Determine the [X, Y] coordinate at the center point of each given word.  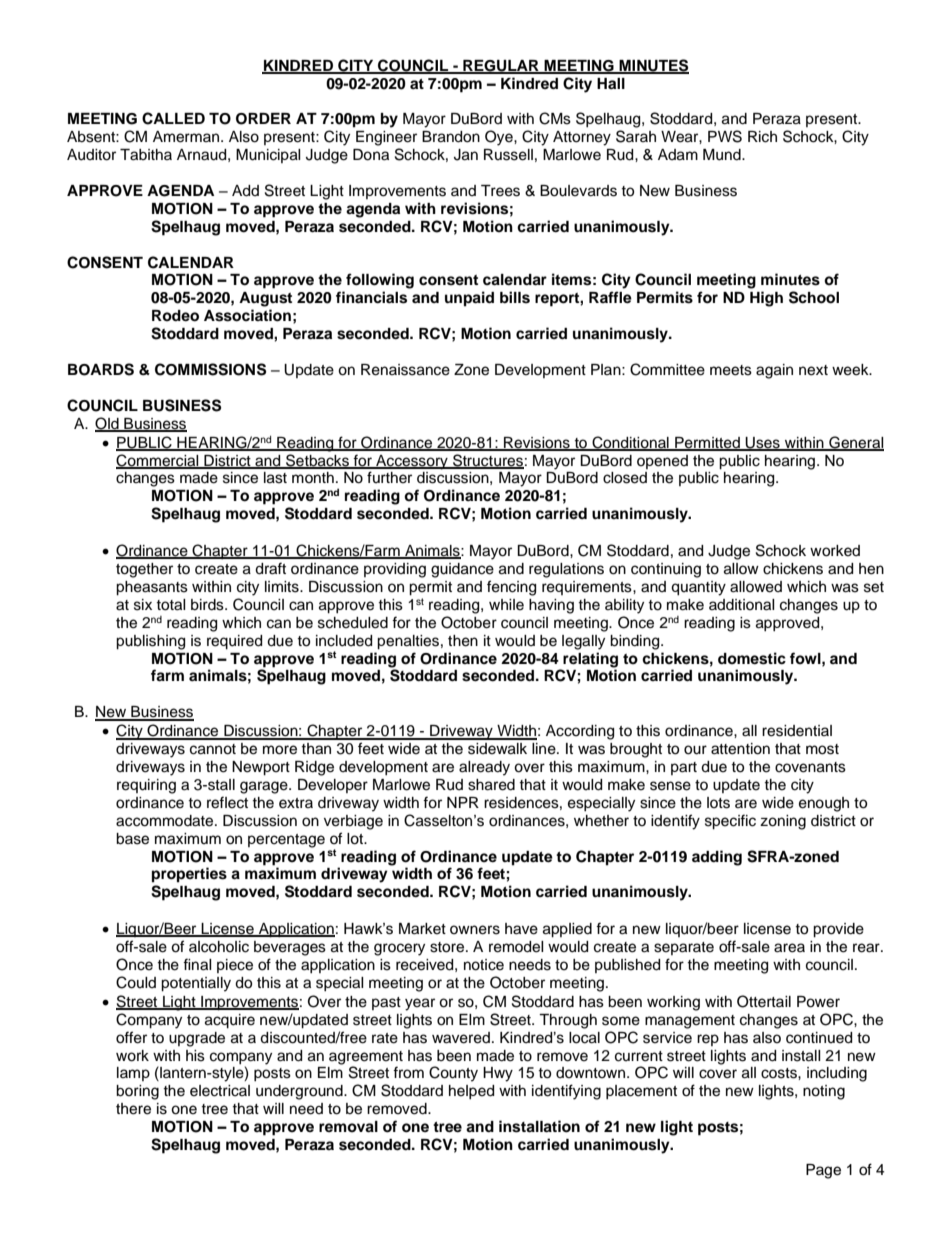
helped [471, 1092]
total [171, 605]
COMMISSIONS [210, 369]
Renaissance [405, 370]
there [133, 1109]
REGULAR [501, 66]
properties [189, 875]
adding [717, 858]
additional [742, 605]
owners [475, 930]
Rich [762, 137]
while [506, 605]
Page [823, 1171]
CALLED [173, 118]
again [774, 371]
